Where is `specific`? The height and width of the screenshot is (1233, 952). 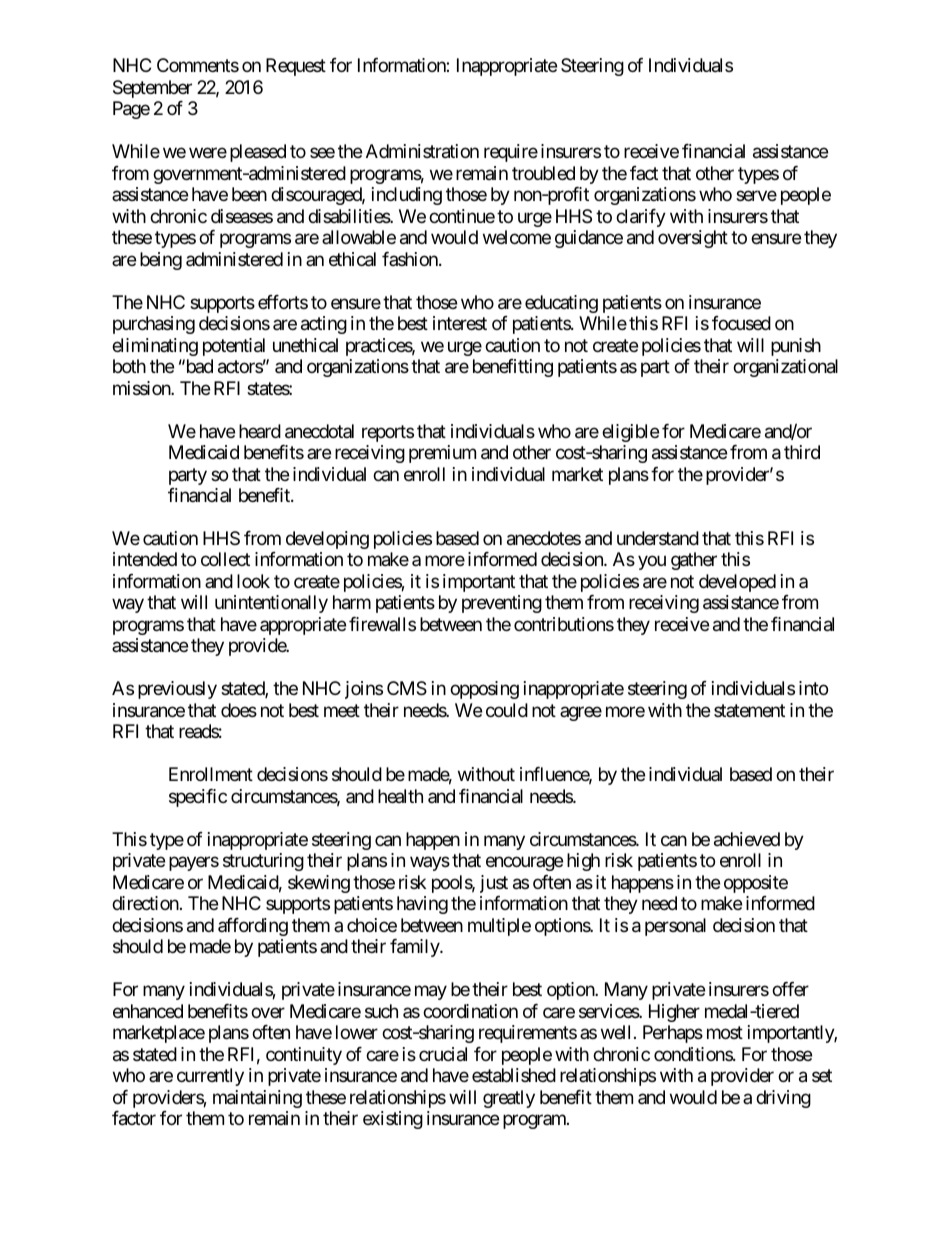
specific is located at coordinates (198, 798).
